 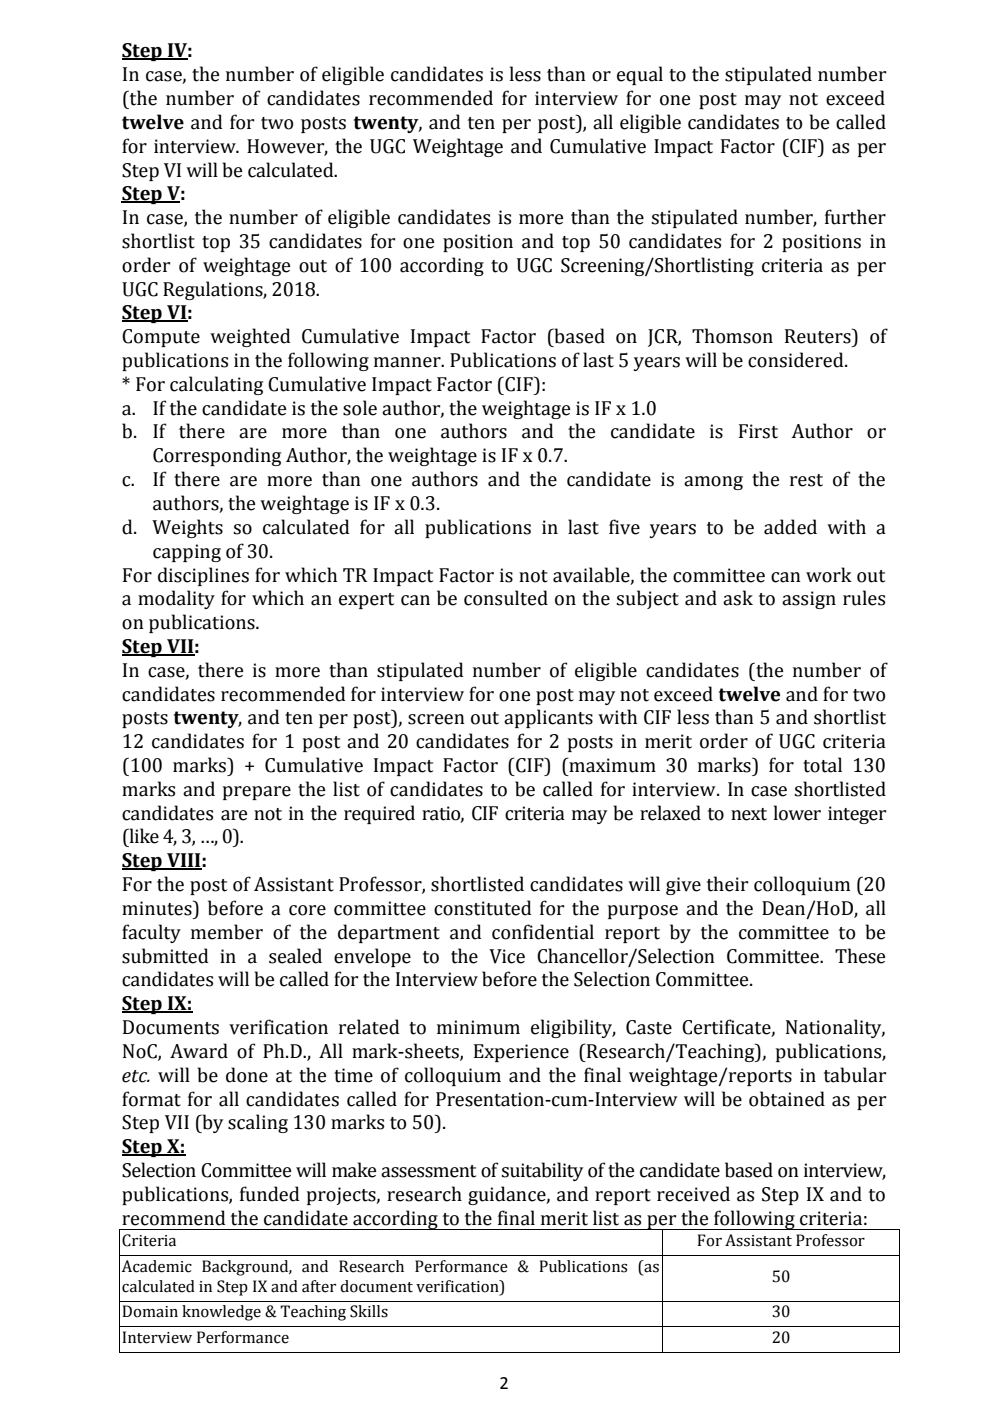 I want to click on First, so click(x=758, y=431).
